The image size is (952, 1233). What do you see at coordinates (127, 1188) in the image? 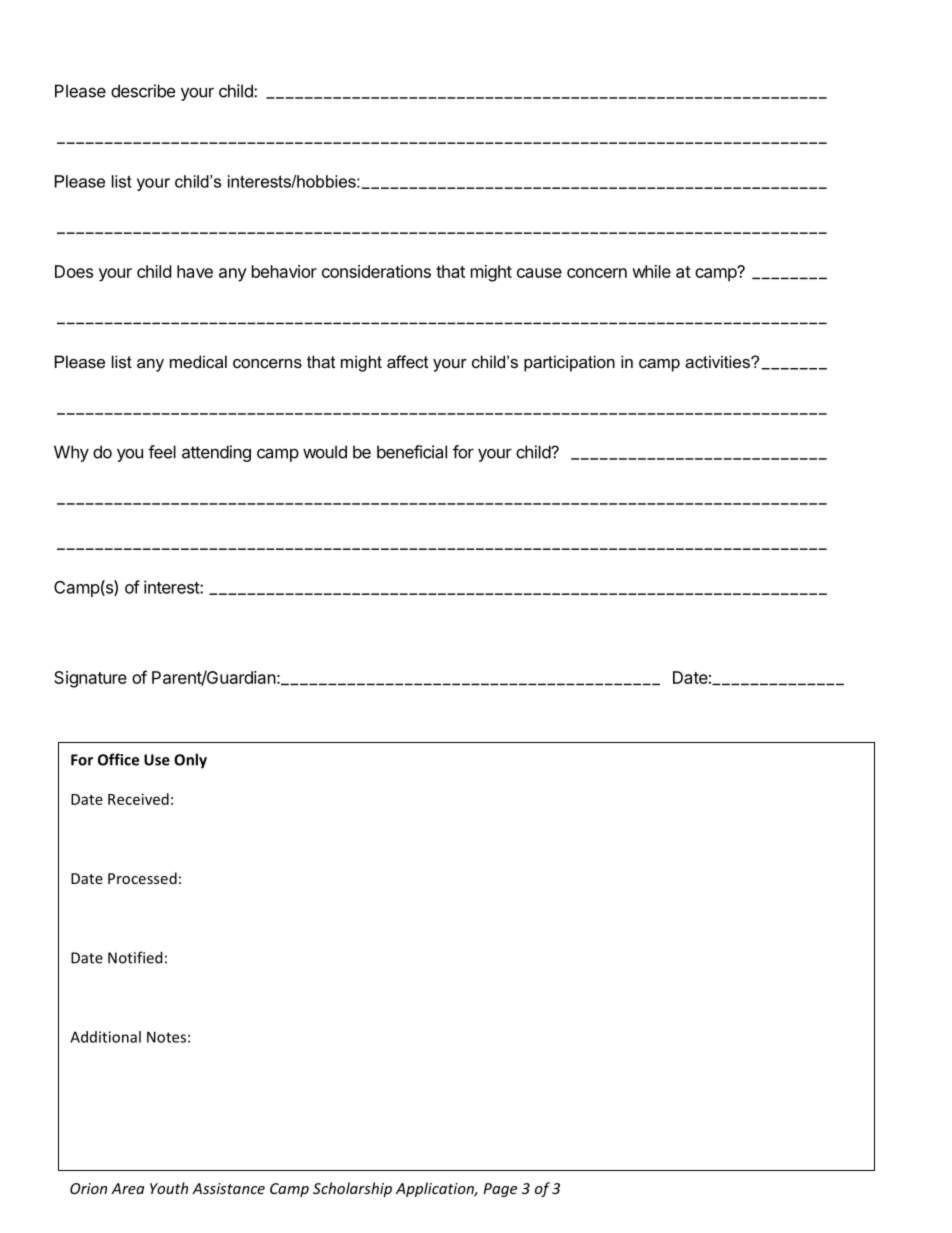
I see `Area` at bounding box center [127, 1188].
